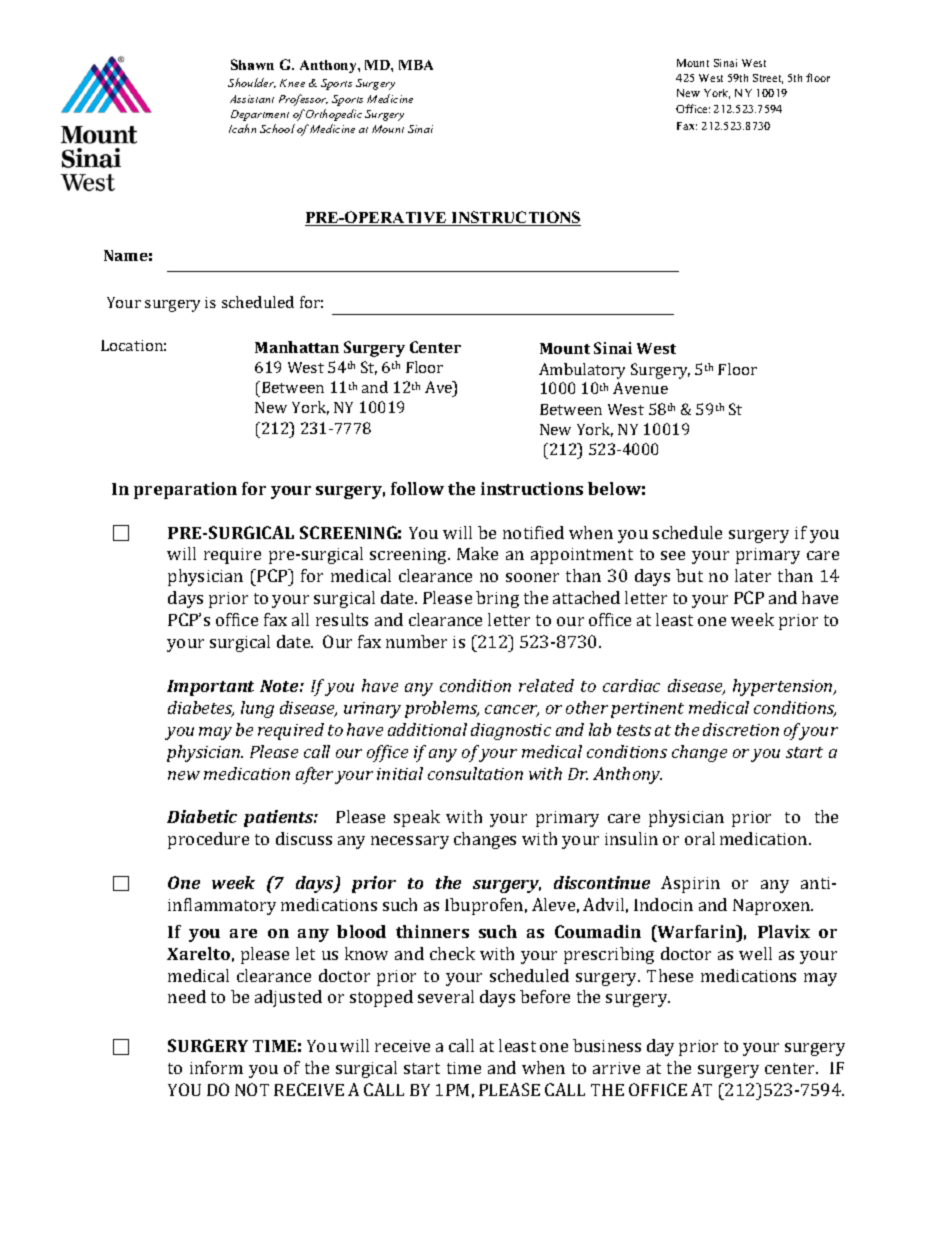 This screenshot has height=1233, width=952. I want to click on oral, so click(700, 838).
